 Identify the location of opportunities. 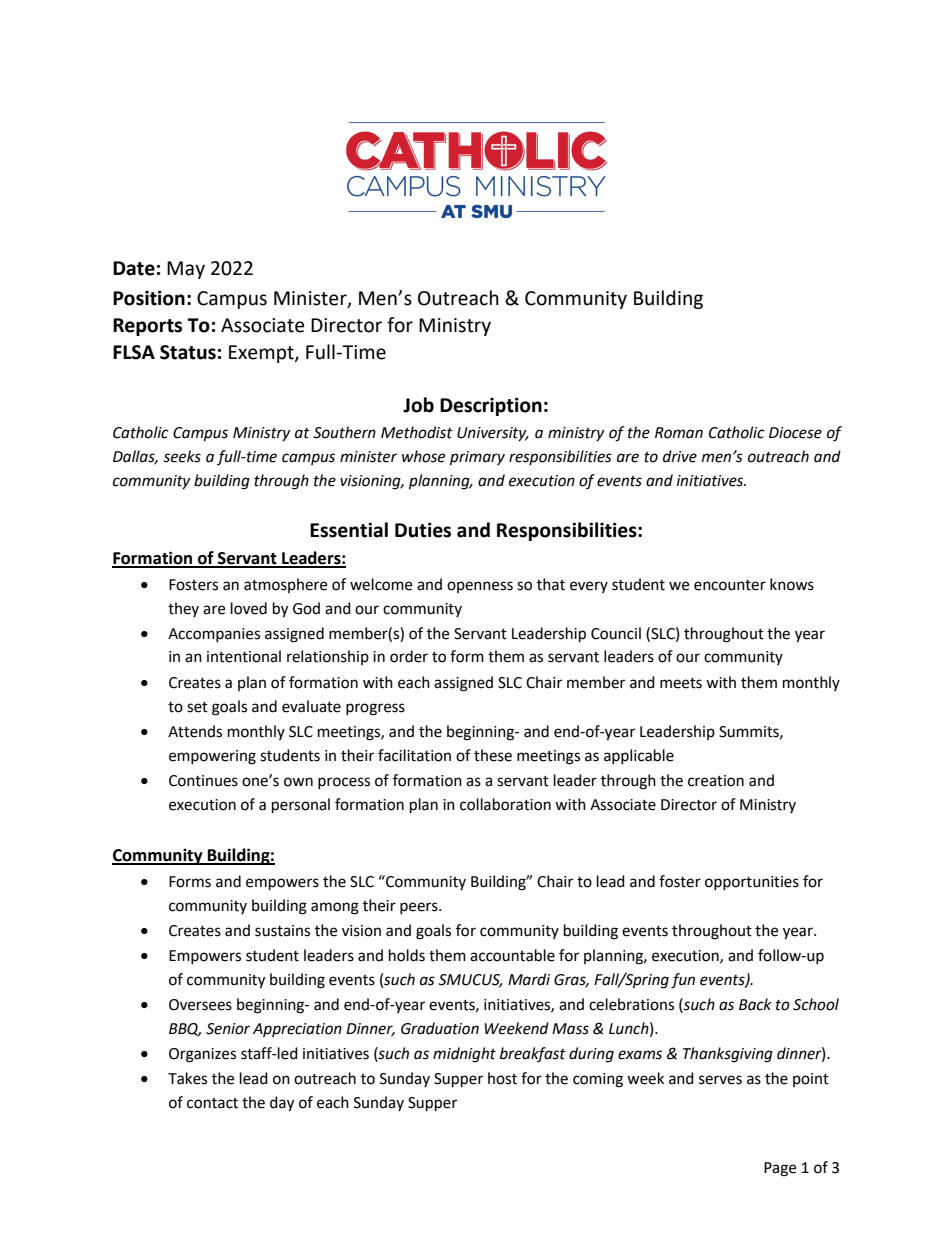
(752, 883).
